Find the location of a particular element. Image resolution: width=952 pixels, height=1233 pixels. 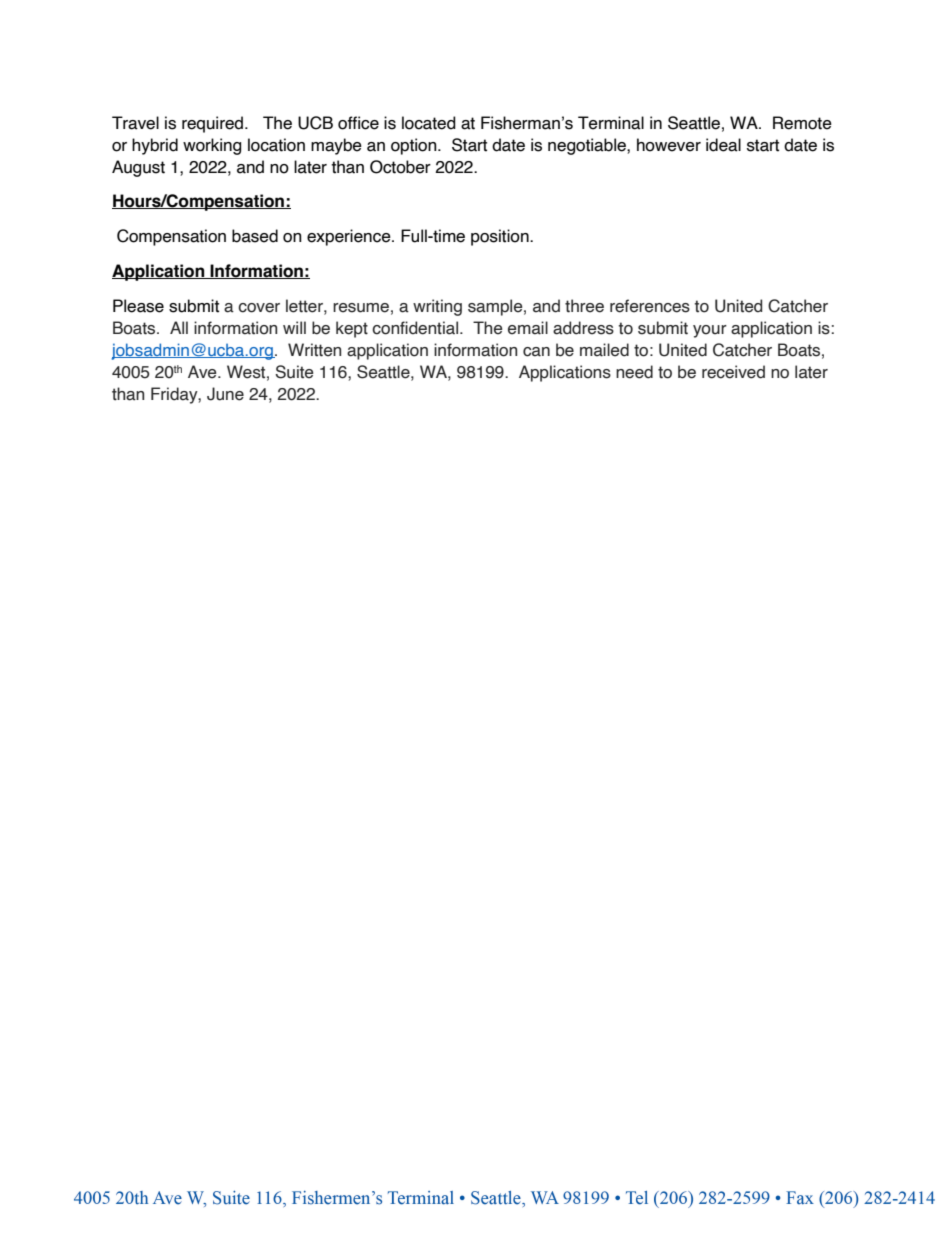

June is located at coordinates (225, 394).
